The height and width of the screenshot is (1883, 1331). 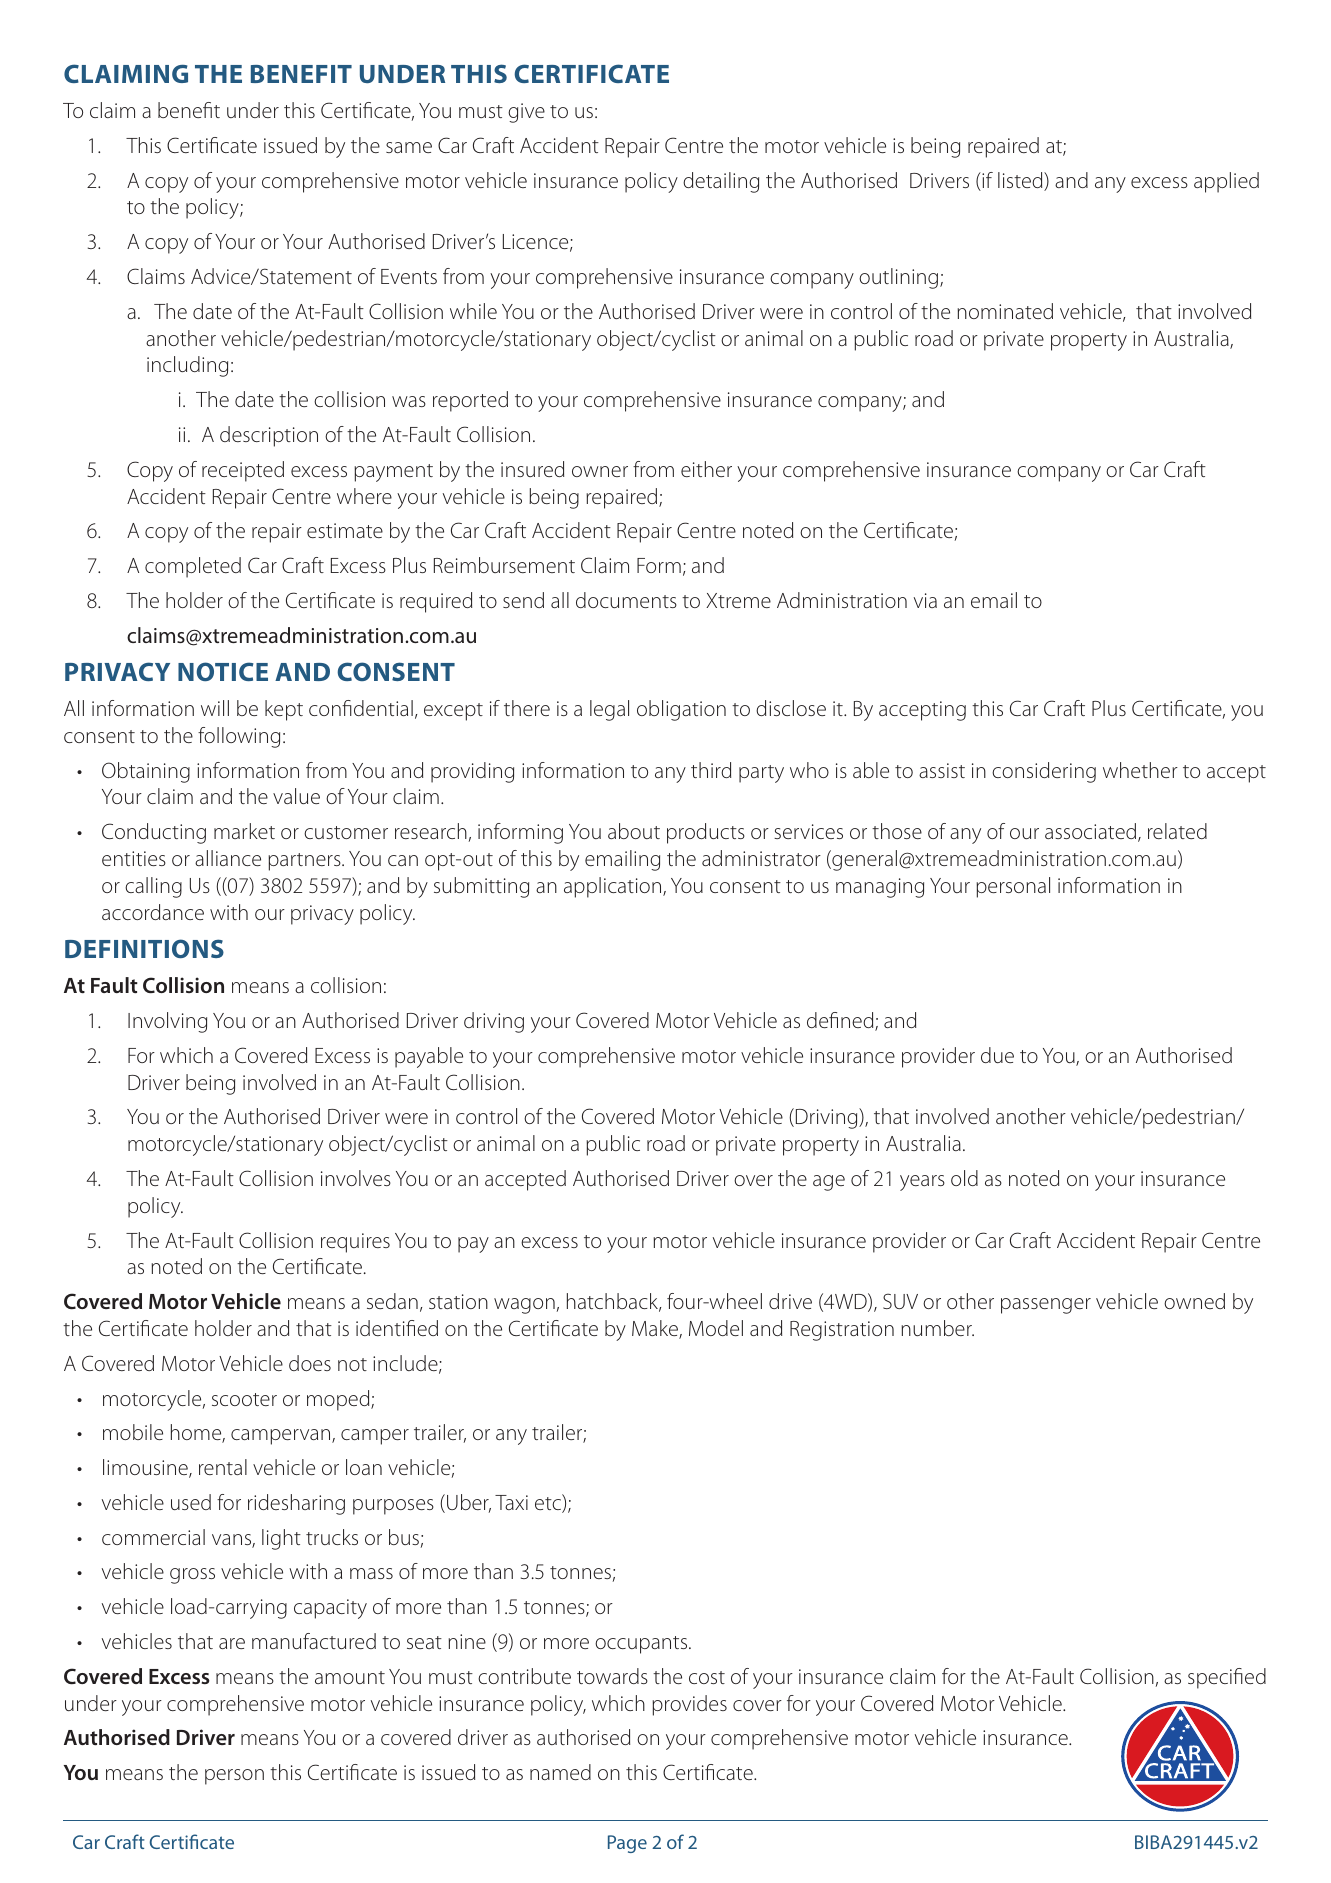 What do you see at coordinates (1140, 770) in the screenshot?
I see `whether` at bounding box center [1140, 770].
